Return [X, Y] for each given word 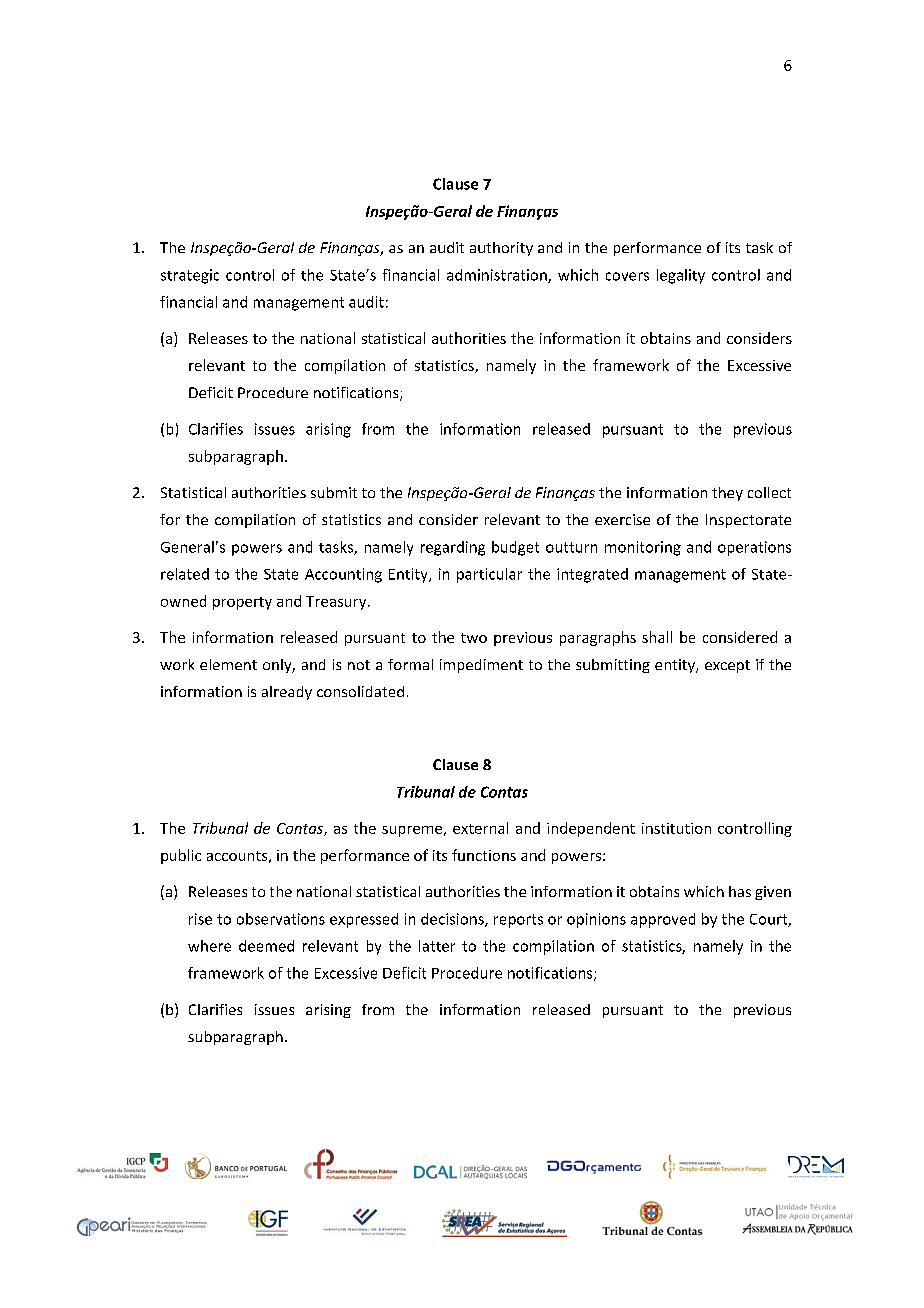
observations [281, 919]
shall [657, 637]
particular [489, 575]
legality [681, 276]
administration [498, 276]
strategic [190, 276]
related [185, 574]
